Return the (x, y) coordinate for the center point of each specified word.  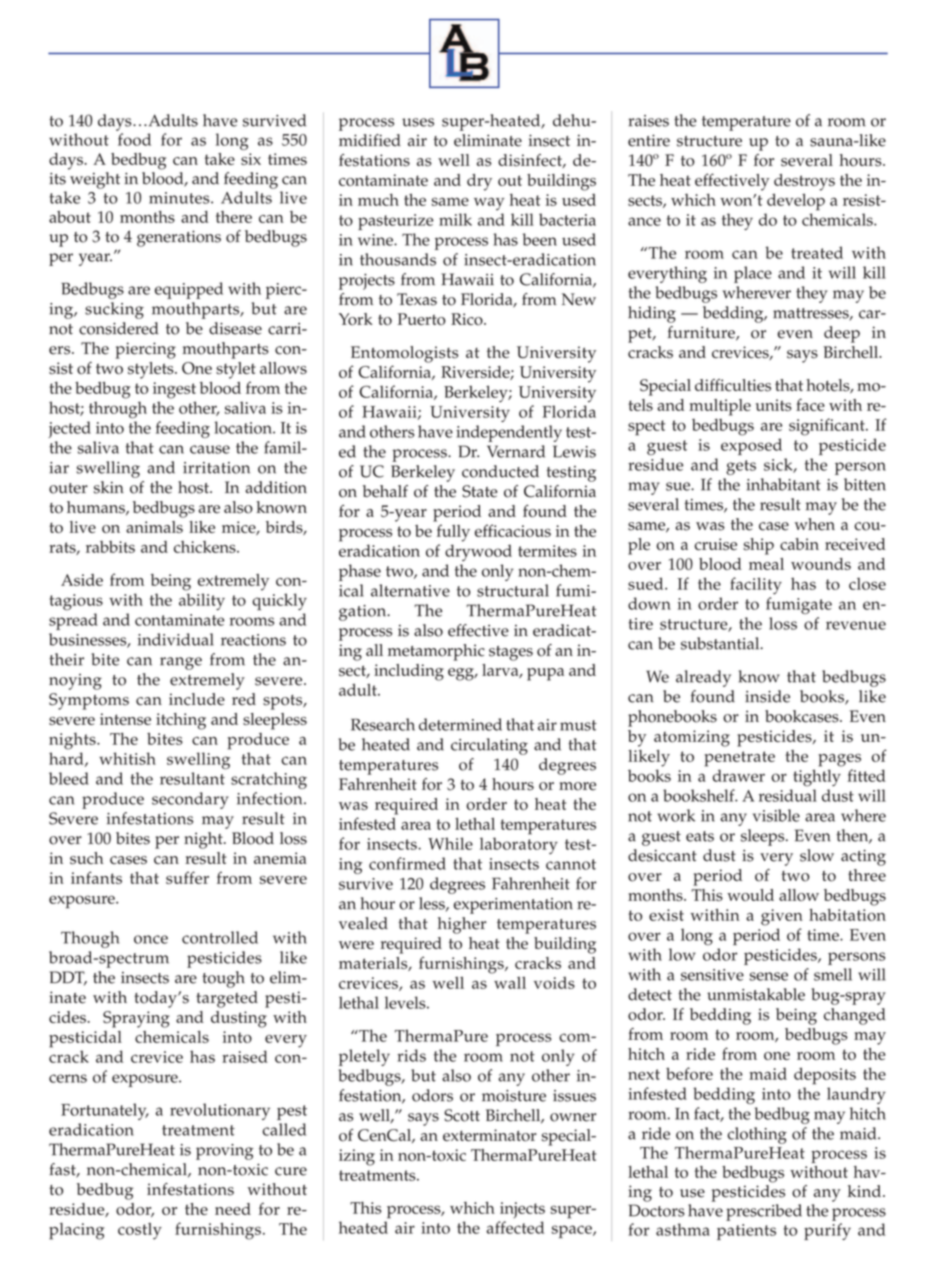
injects (522, 1210)
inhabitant (783, 484)
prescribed (764, 1212)
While (450, 843)
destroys (804, 182)
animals (154, 527)
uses (418, 122)
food (134, 139)
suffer (187, 877)
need (233, 1209)
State (479, 491)
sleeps (764, 837)
